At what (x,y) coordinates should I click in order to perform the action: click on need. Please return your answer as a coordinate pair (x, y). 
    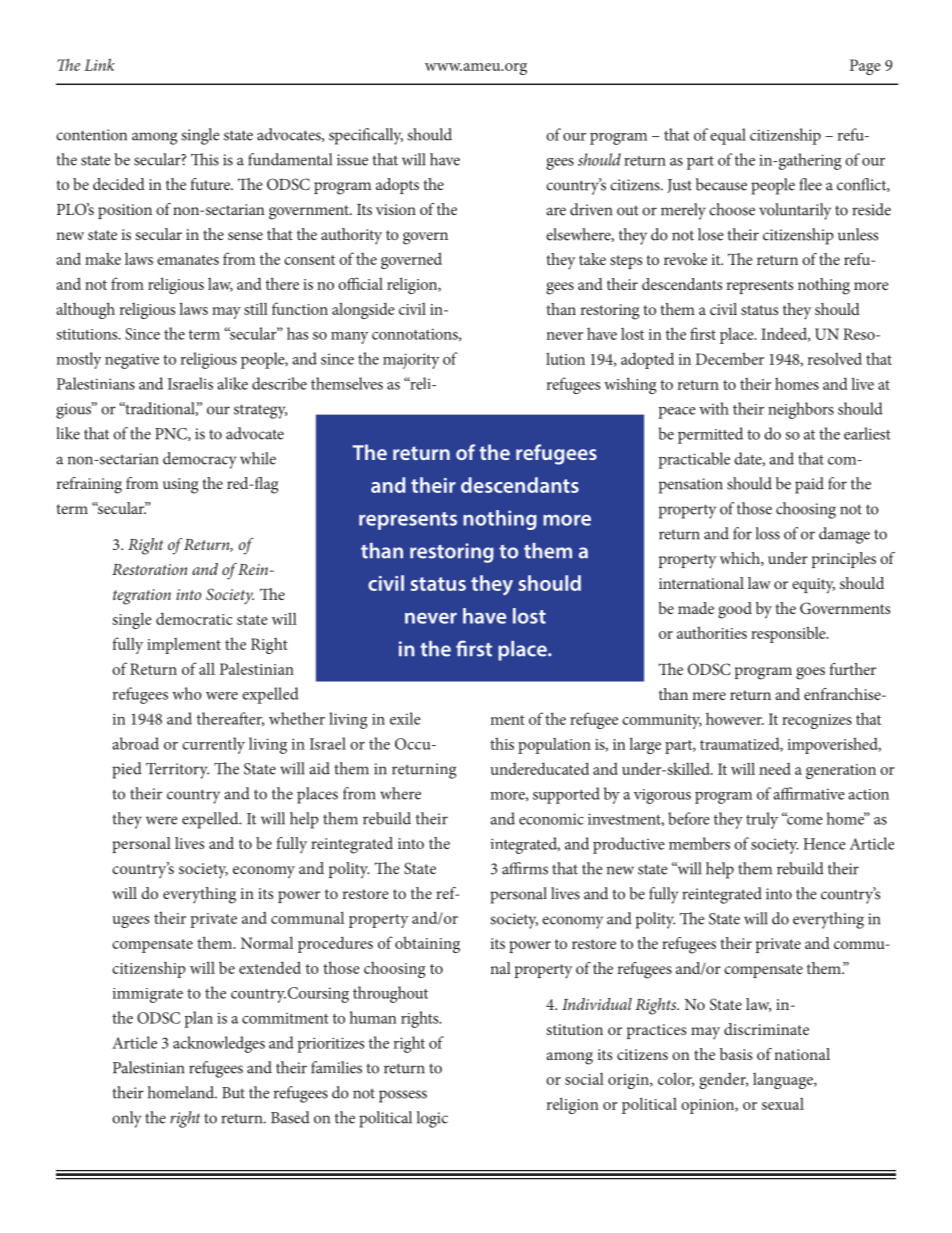
    Looking at the image, I should click on (775, 769).
